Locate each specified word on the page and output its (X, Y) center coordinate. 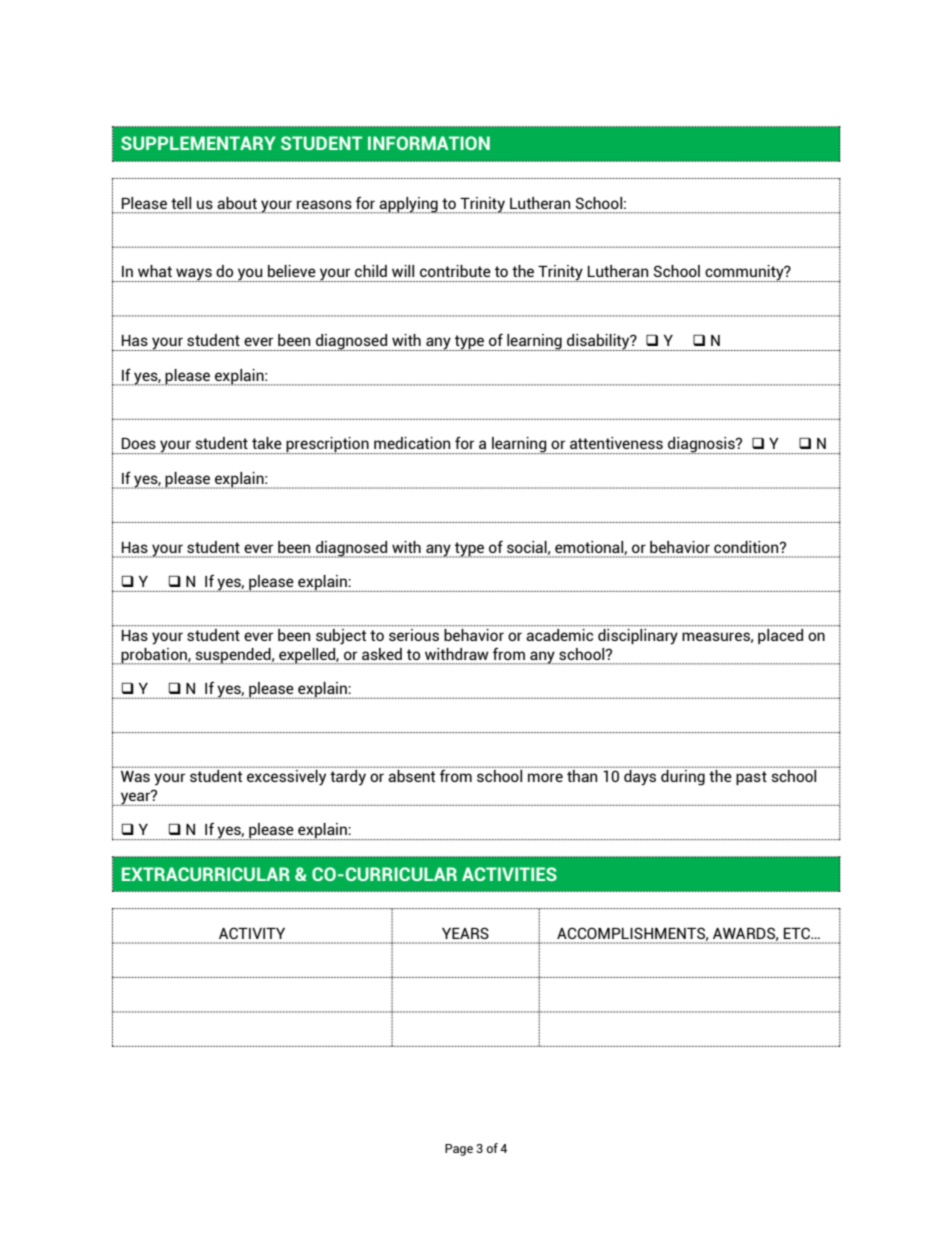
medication (412, 443)
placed (780, 636)
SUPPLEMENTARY (198, 143)
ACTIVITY (252, 933)
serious (414, 635)
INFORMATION (429, 143)
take (267, 443)
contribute (455, 271)
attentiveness (616, 443)
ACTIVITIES (509, 874)
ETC (798, 933)
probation (154, 656)
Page (459, 1150)
